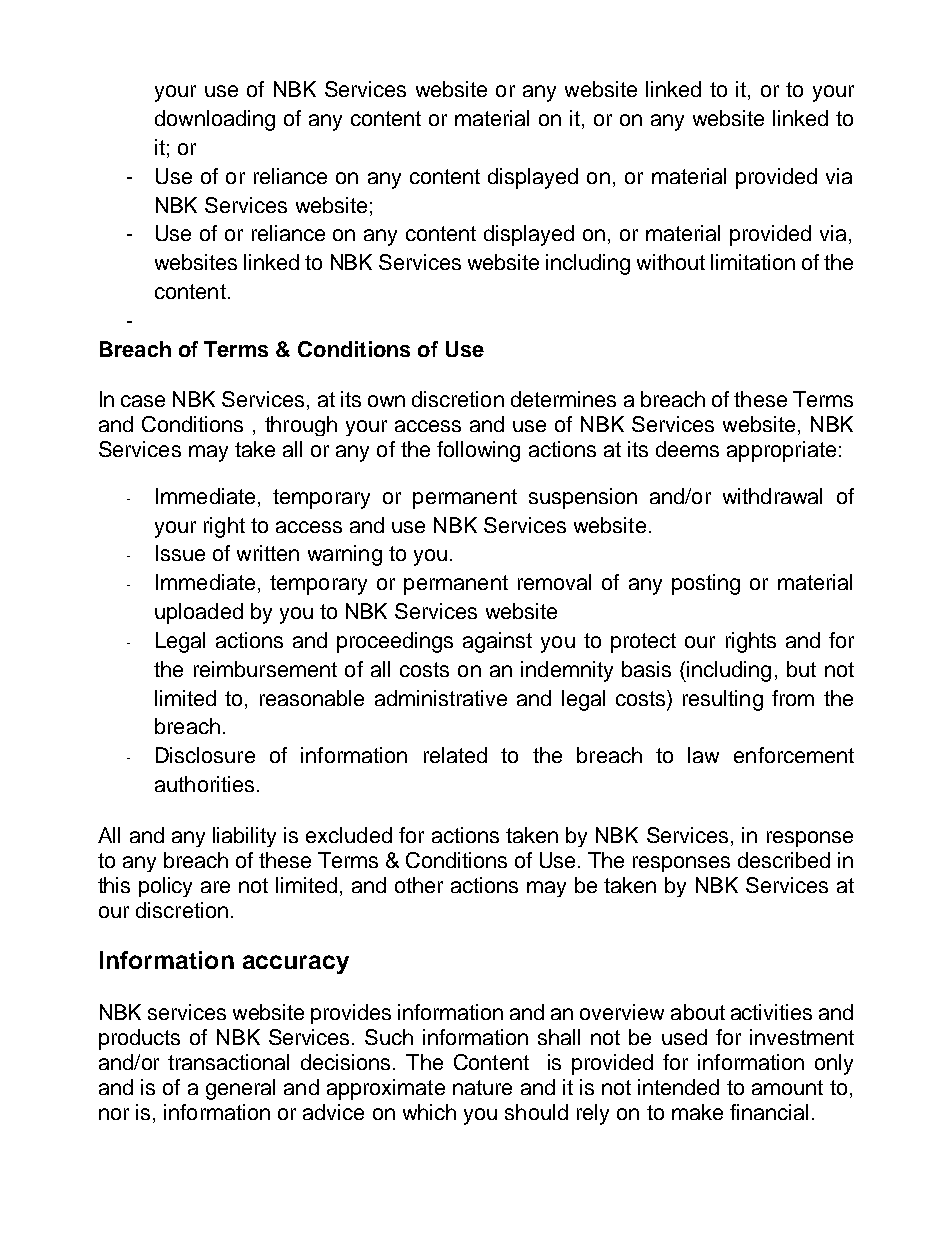 This screenshot has height=1233, width=952. Describe the element at coordinates (215, 120) in the screenshot. I see `downloading` at that location.
